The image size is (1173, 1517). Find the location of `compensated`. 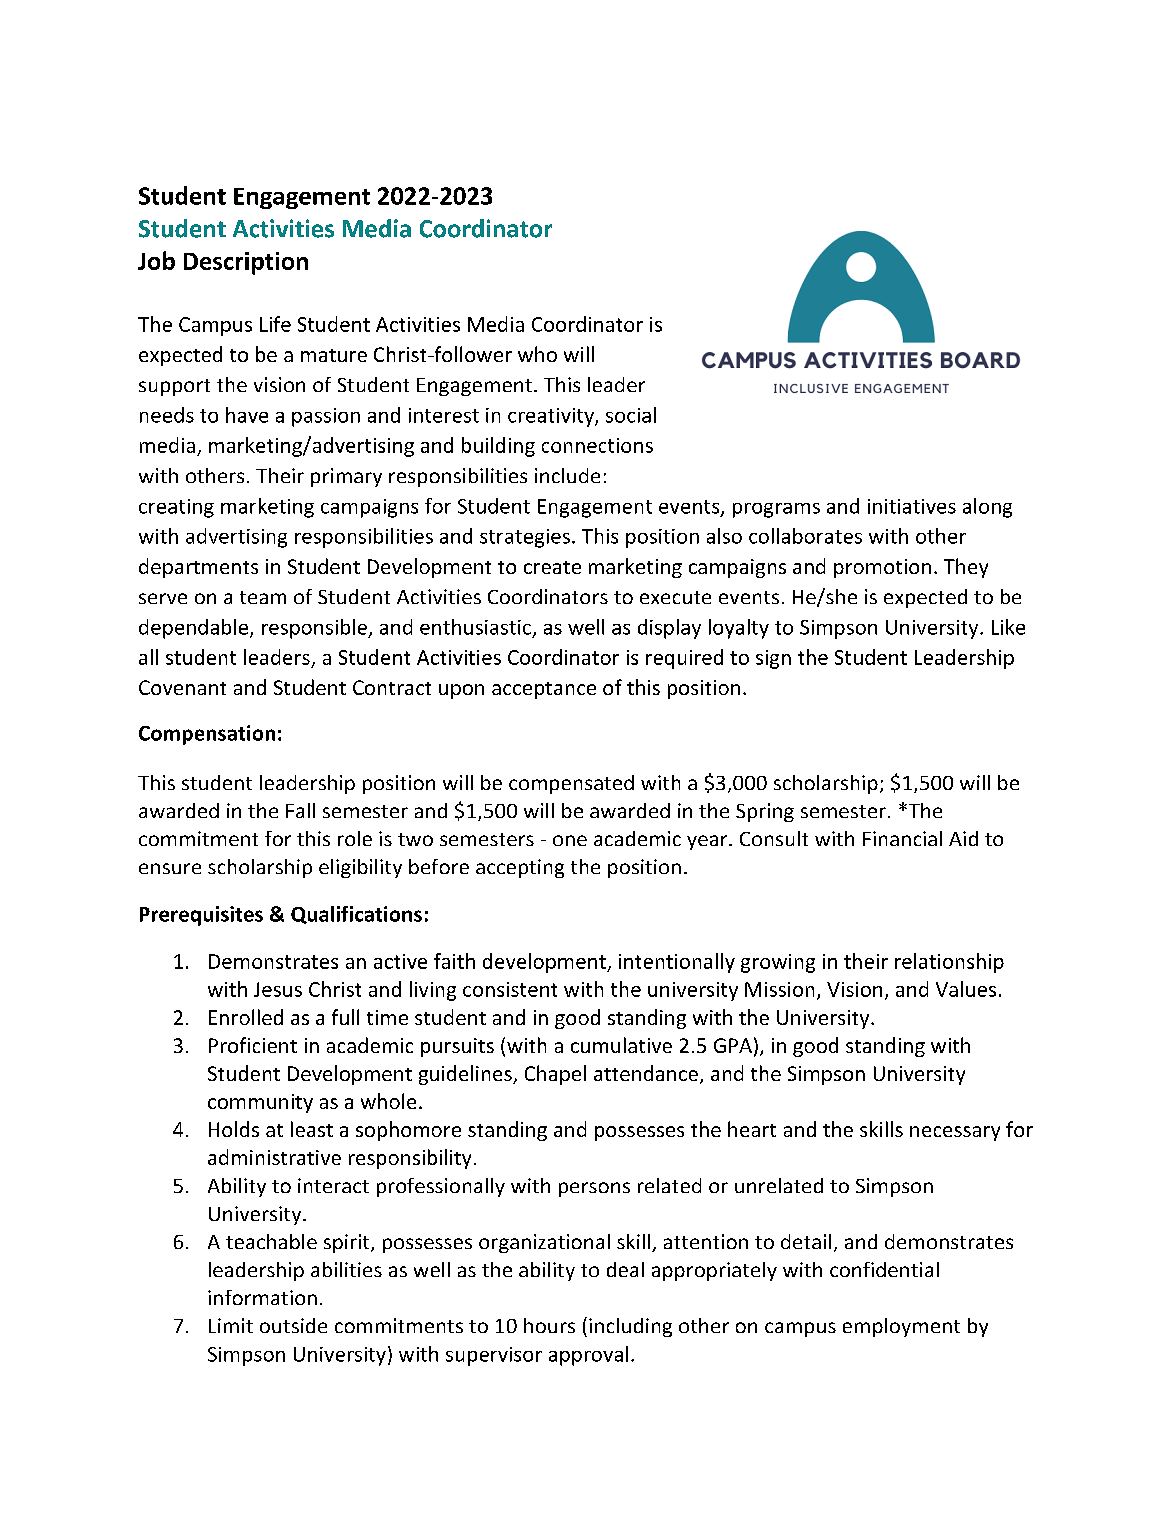

compensated is located at coordinates (571, 784).
